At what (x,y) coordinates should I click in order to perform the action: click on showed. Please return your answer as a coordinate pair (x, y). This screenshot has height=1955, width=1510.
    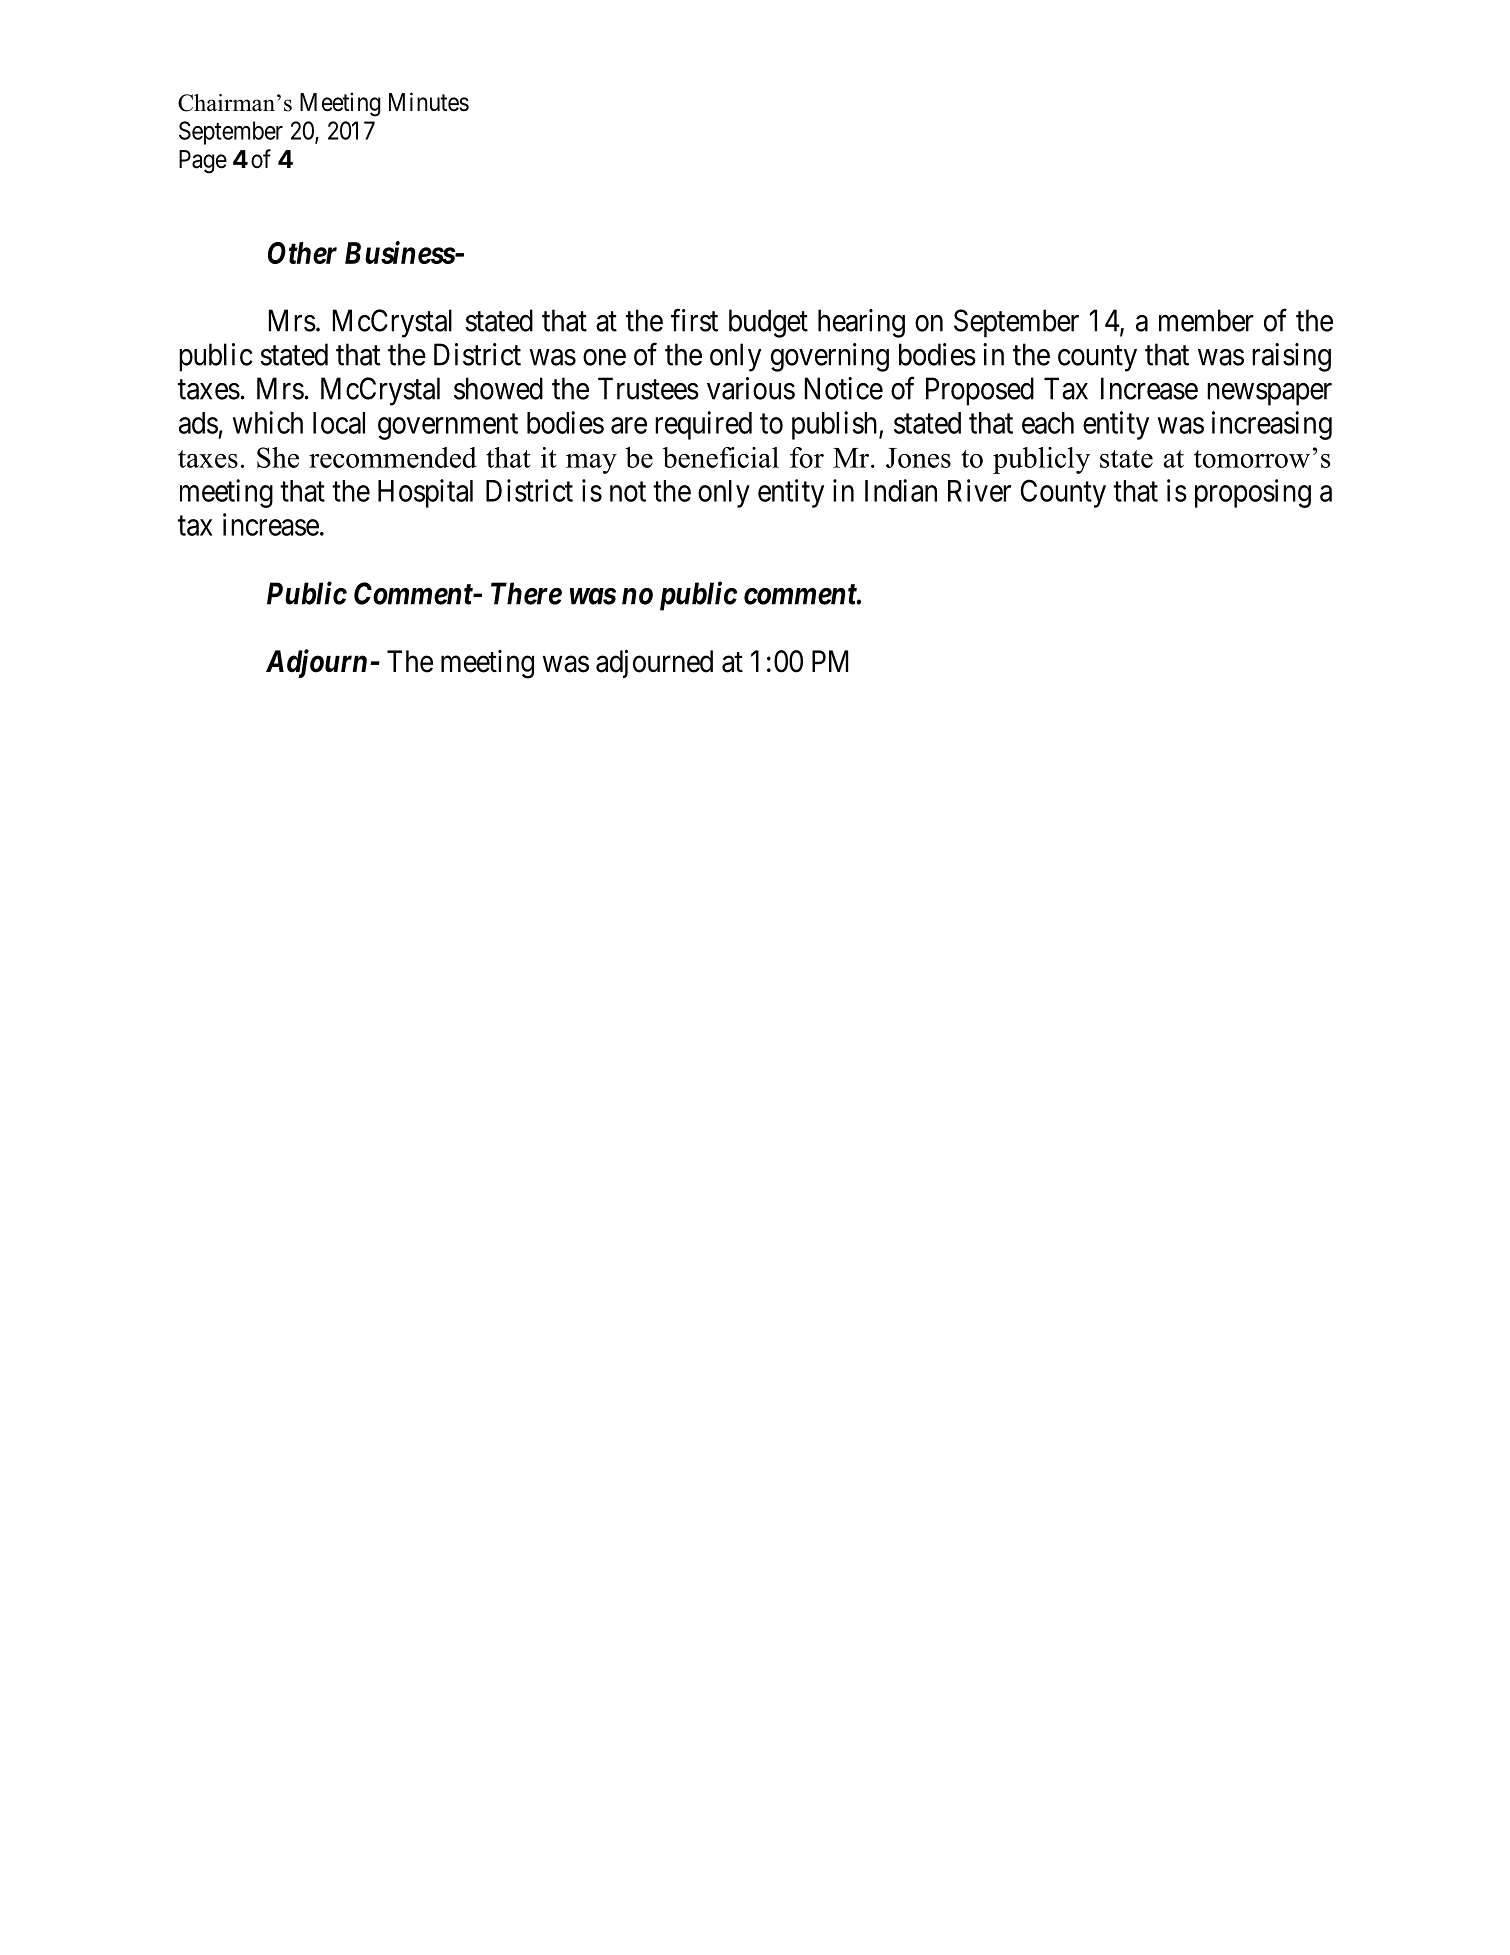
    Looking at the image, I should click on (498, 388).
